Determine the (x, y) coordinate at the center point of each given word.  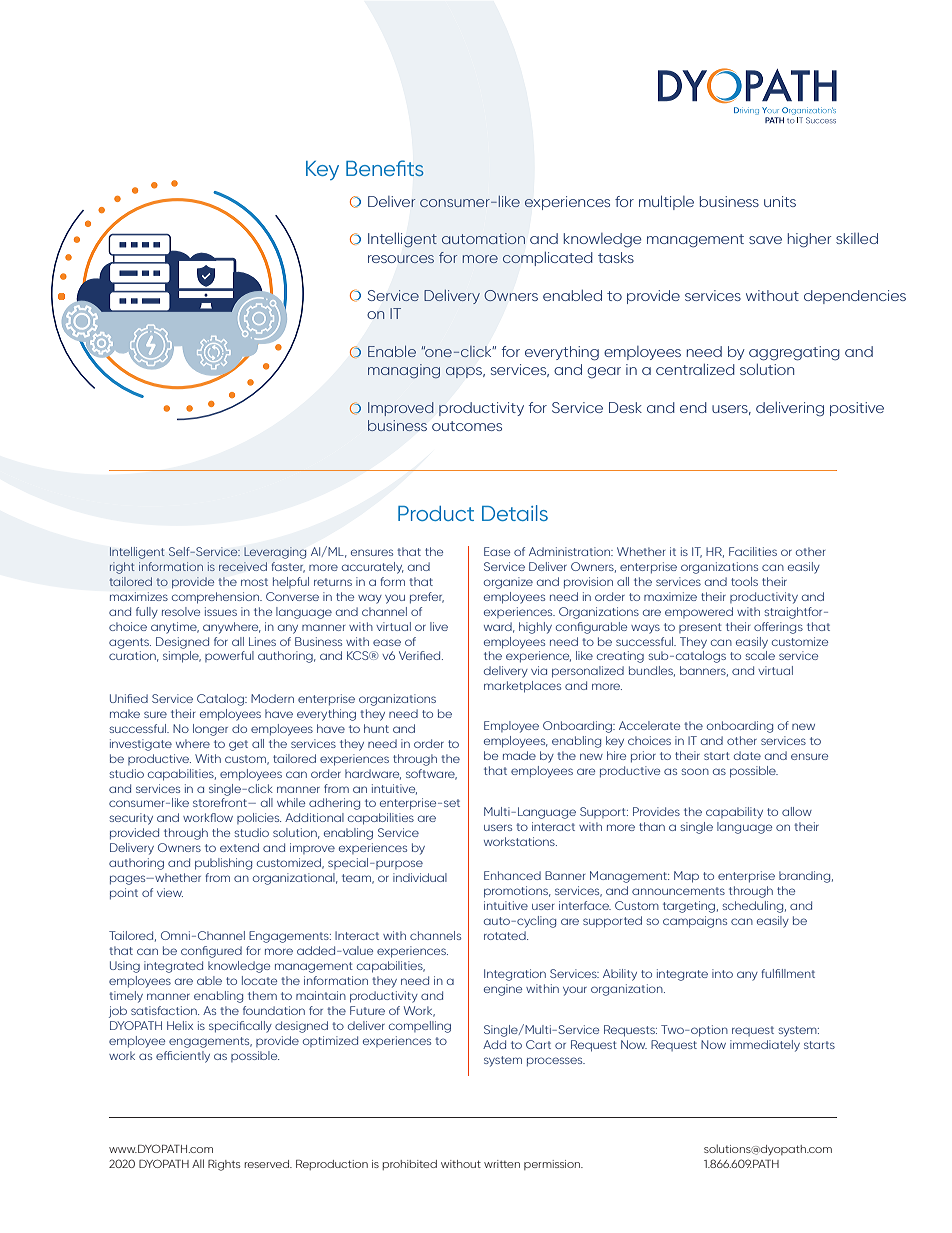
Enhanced (512, 875)
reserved (267, 1164)
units (780, 201)
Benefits (385, 168)
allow (797, 811)
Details (515, 513)
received (243, 566)
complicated (548, 259)
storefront (221, 802)
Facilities (753, 551)
